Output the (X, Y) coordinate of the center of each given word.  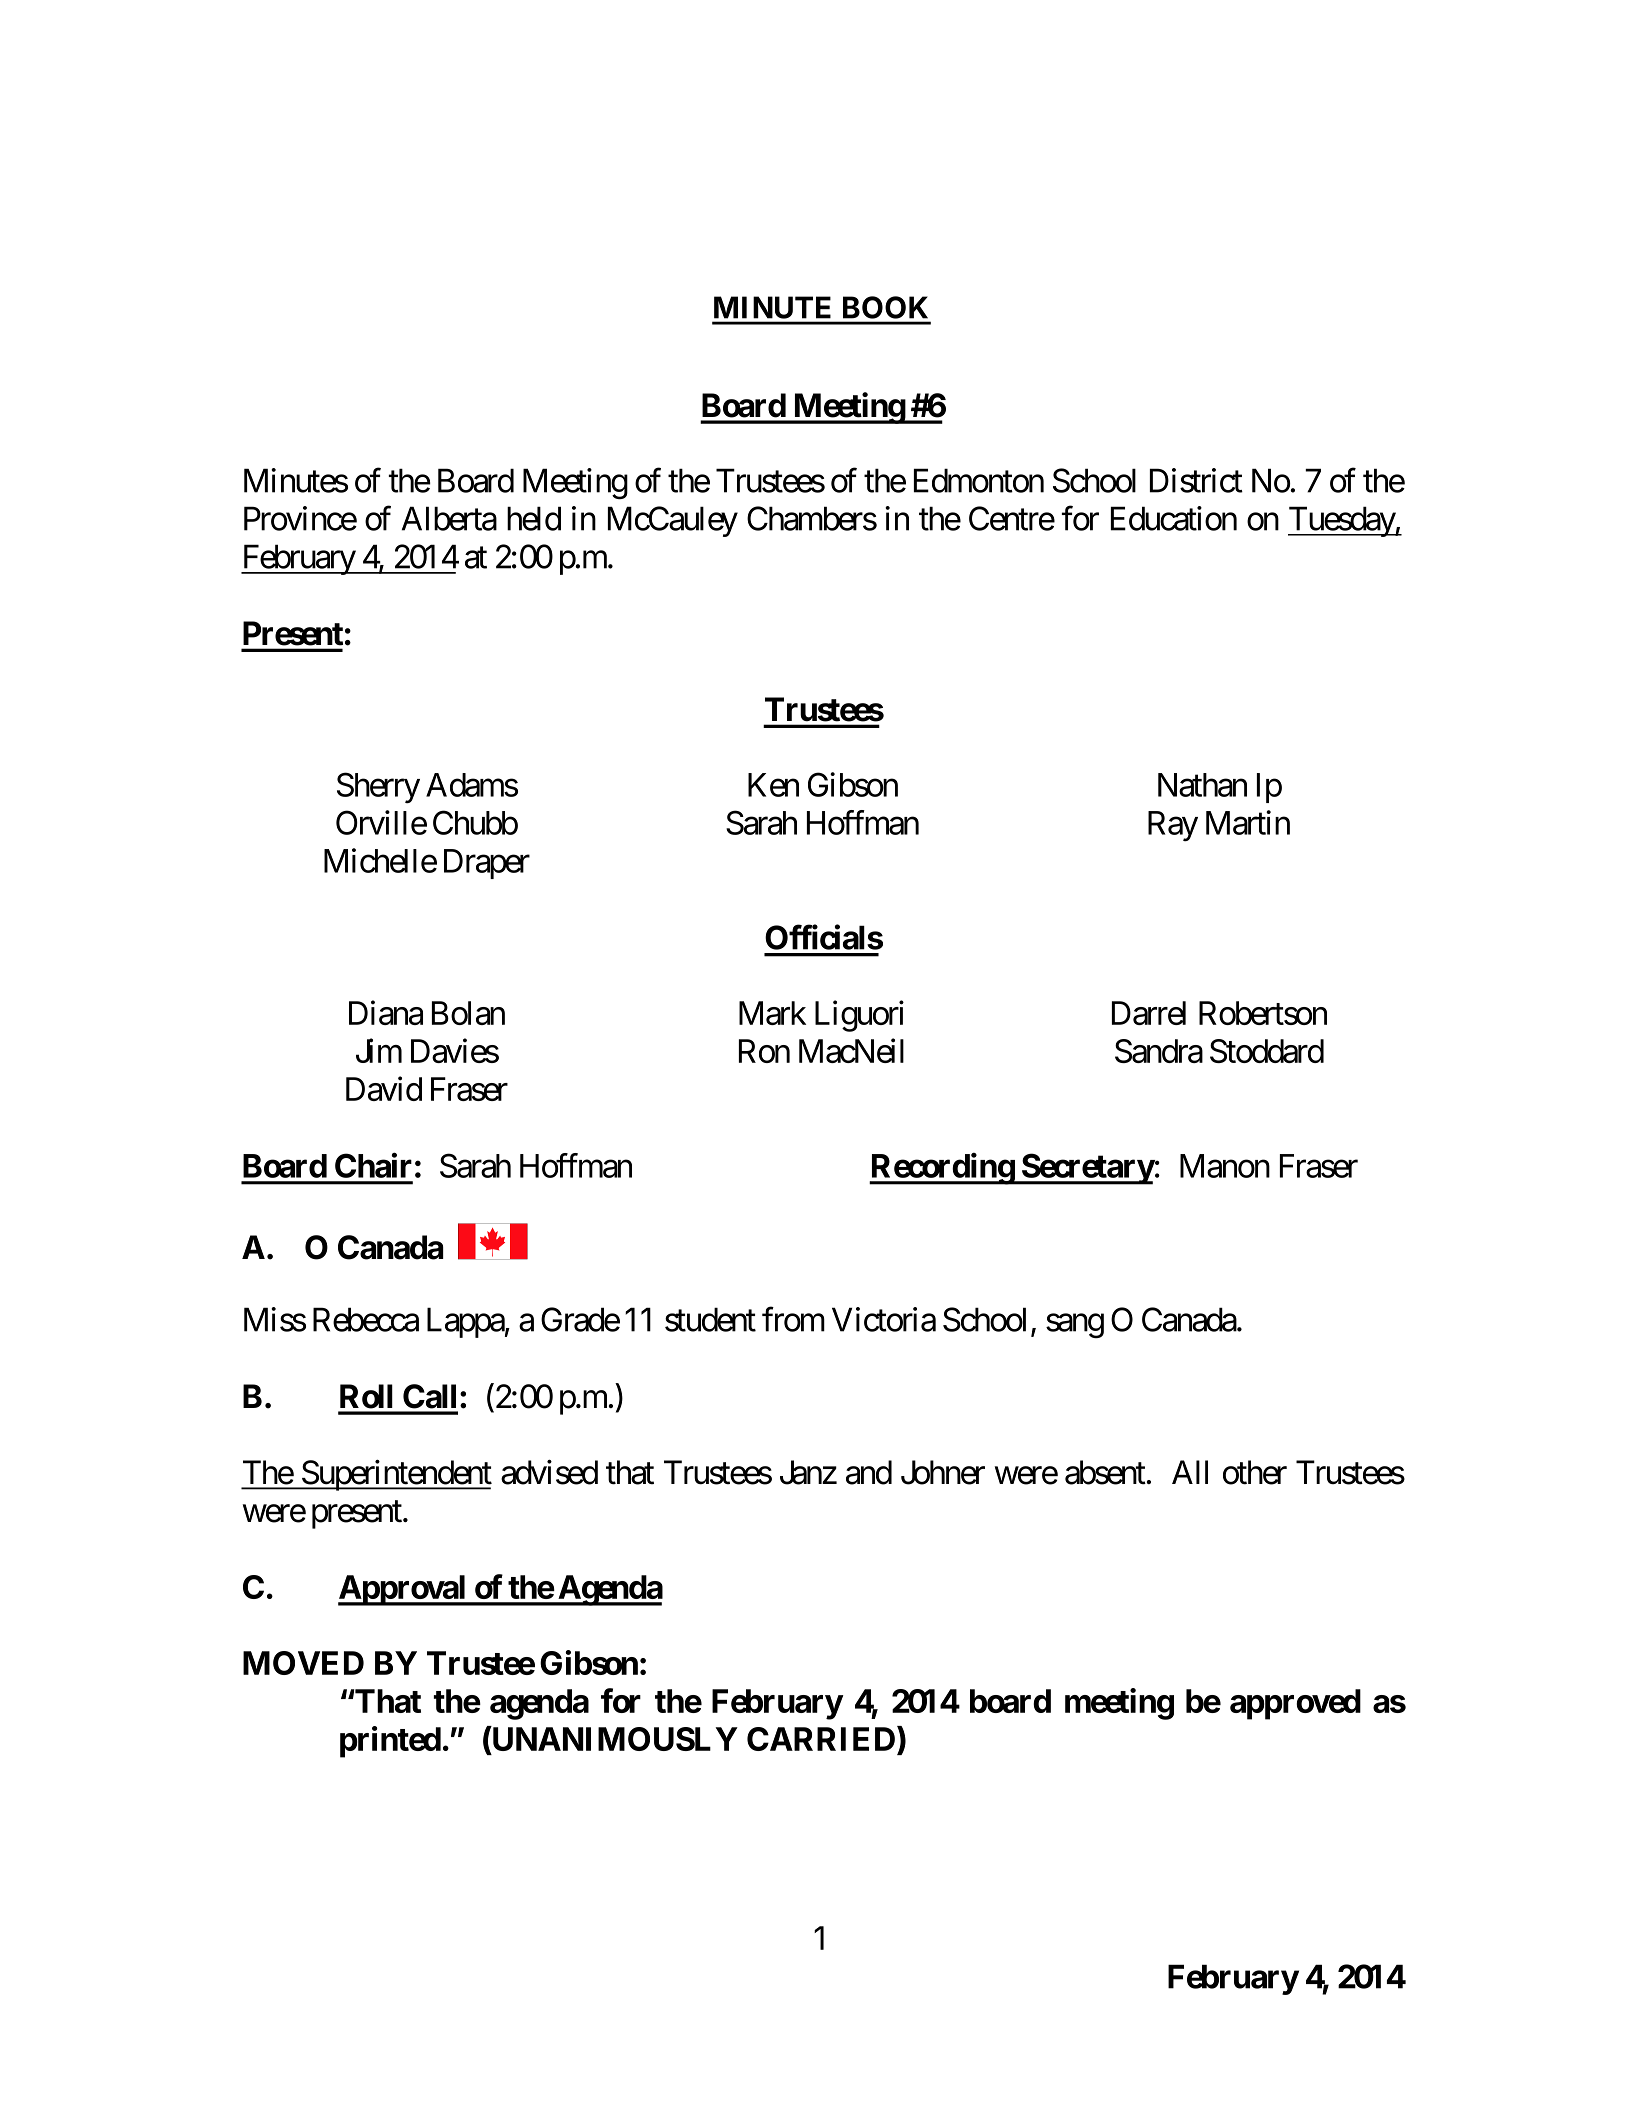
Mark (772, 1013)
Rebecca (366, 1319)
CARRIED (822, 1740)
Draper (487, 864)
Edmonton (979, 480)
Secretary (1087, 1169)
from (793, 1319)
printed (390, 1742)
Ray (1173, 826)
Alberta (449, 518)
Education (1174, 518)
